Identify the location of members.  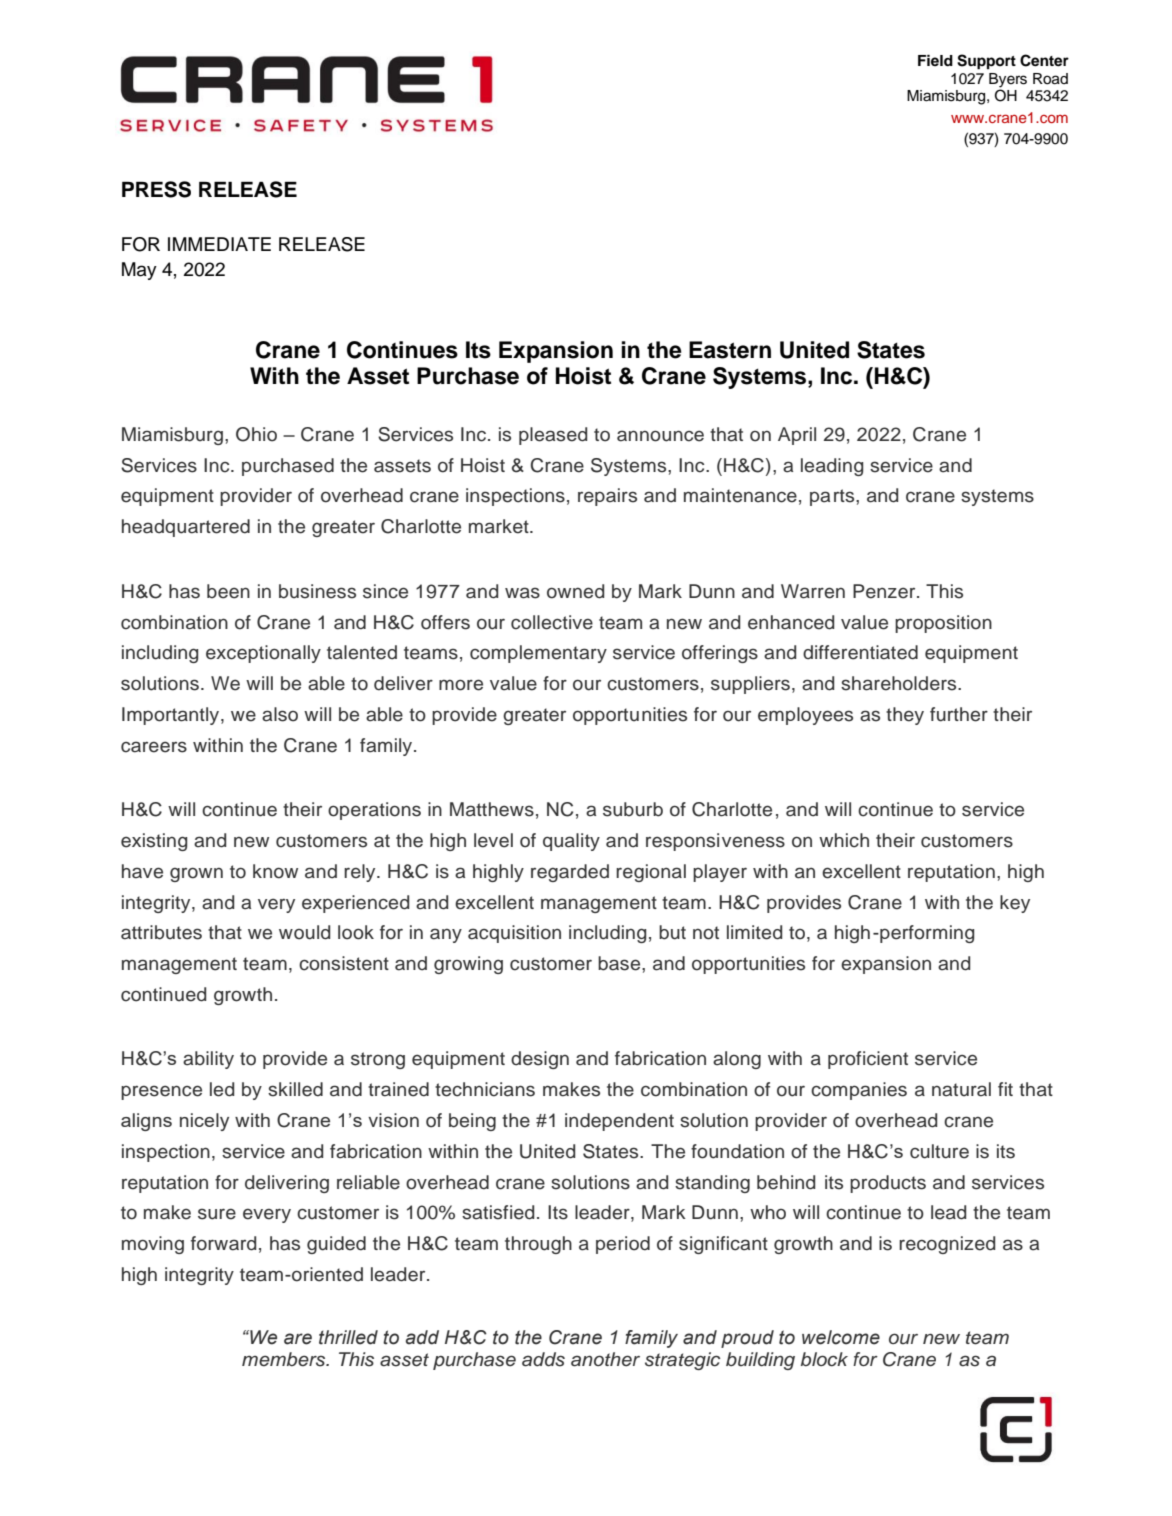
(285, 1359).
